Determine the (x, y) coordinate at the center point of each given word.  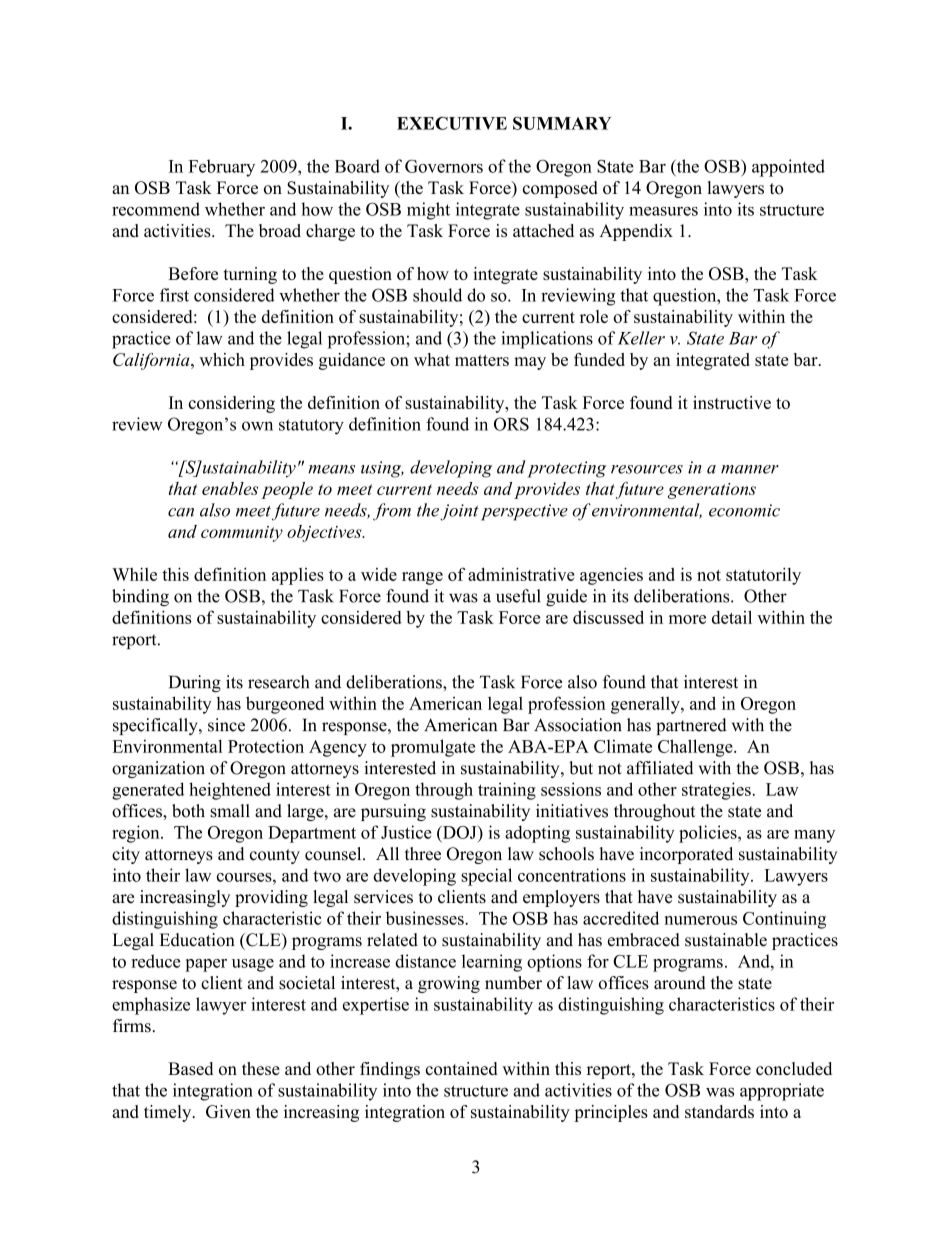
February (222, 168)
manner (750, 469)
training (507, 791)
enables (230, 488)
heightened (230, 791)
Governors (444, 166)
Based (190, 1068)
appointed (788, 168)
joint (459, 512)
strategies (717, 791)
